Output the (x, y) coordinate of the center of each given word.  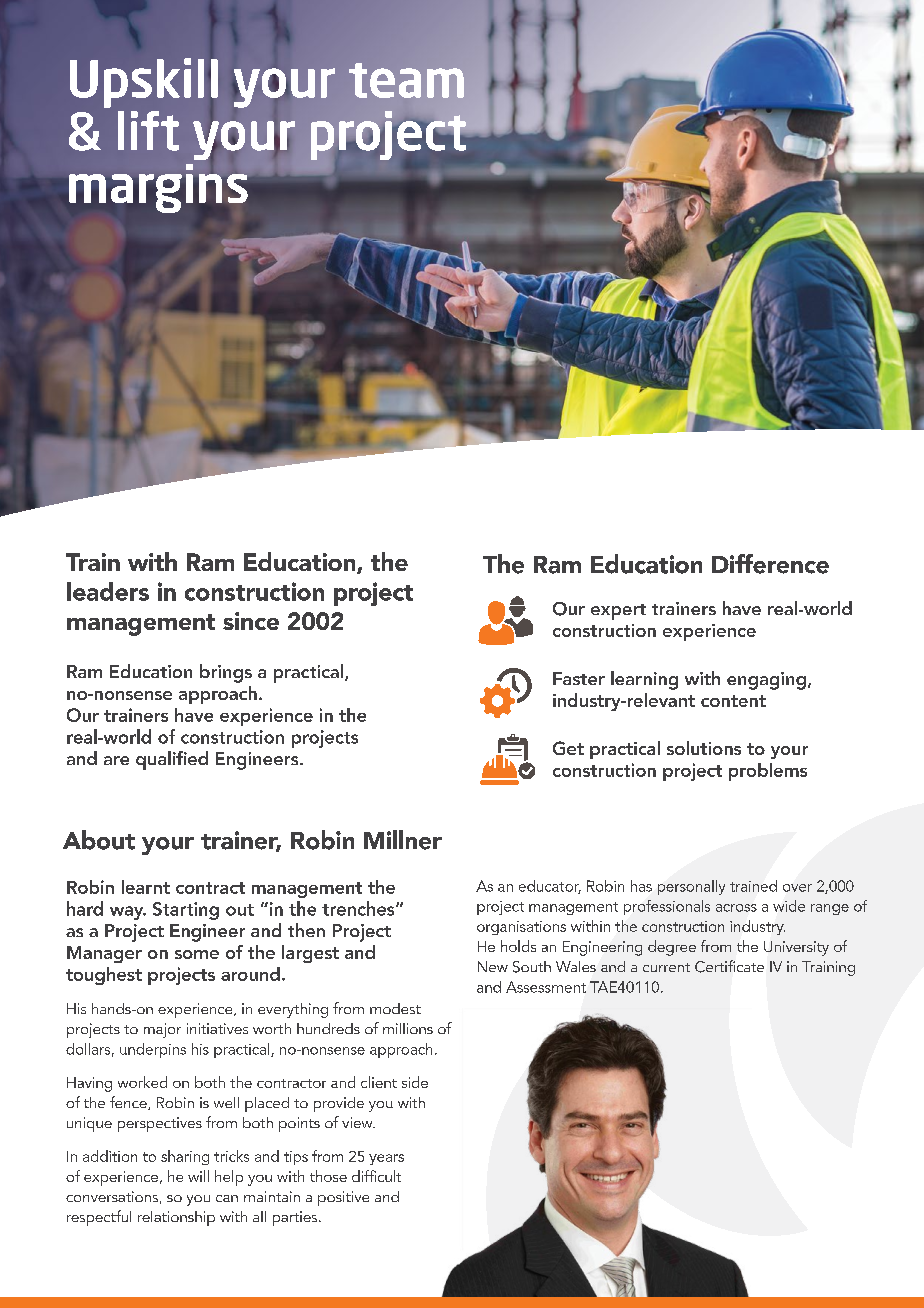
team (406, 80)
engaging (766, 681)
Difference (770, 564)
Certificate (729, 966)
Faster (579, 678)
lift (148, 131)
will (198, 1176)
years (386, 1159)
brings (226, 673)
